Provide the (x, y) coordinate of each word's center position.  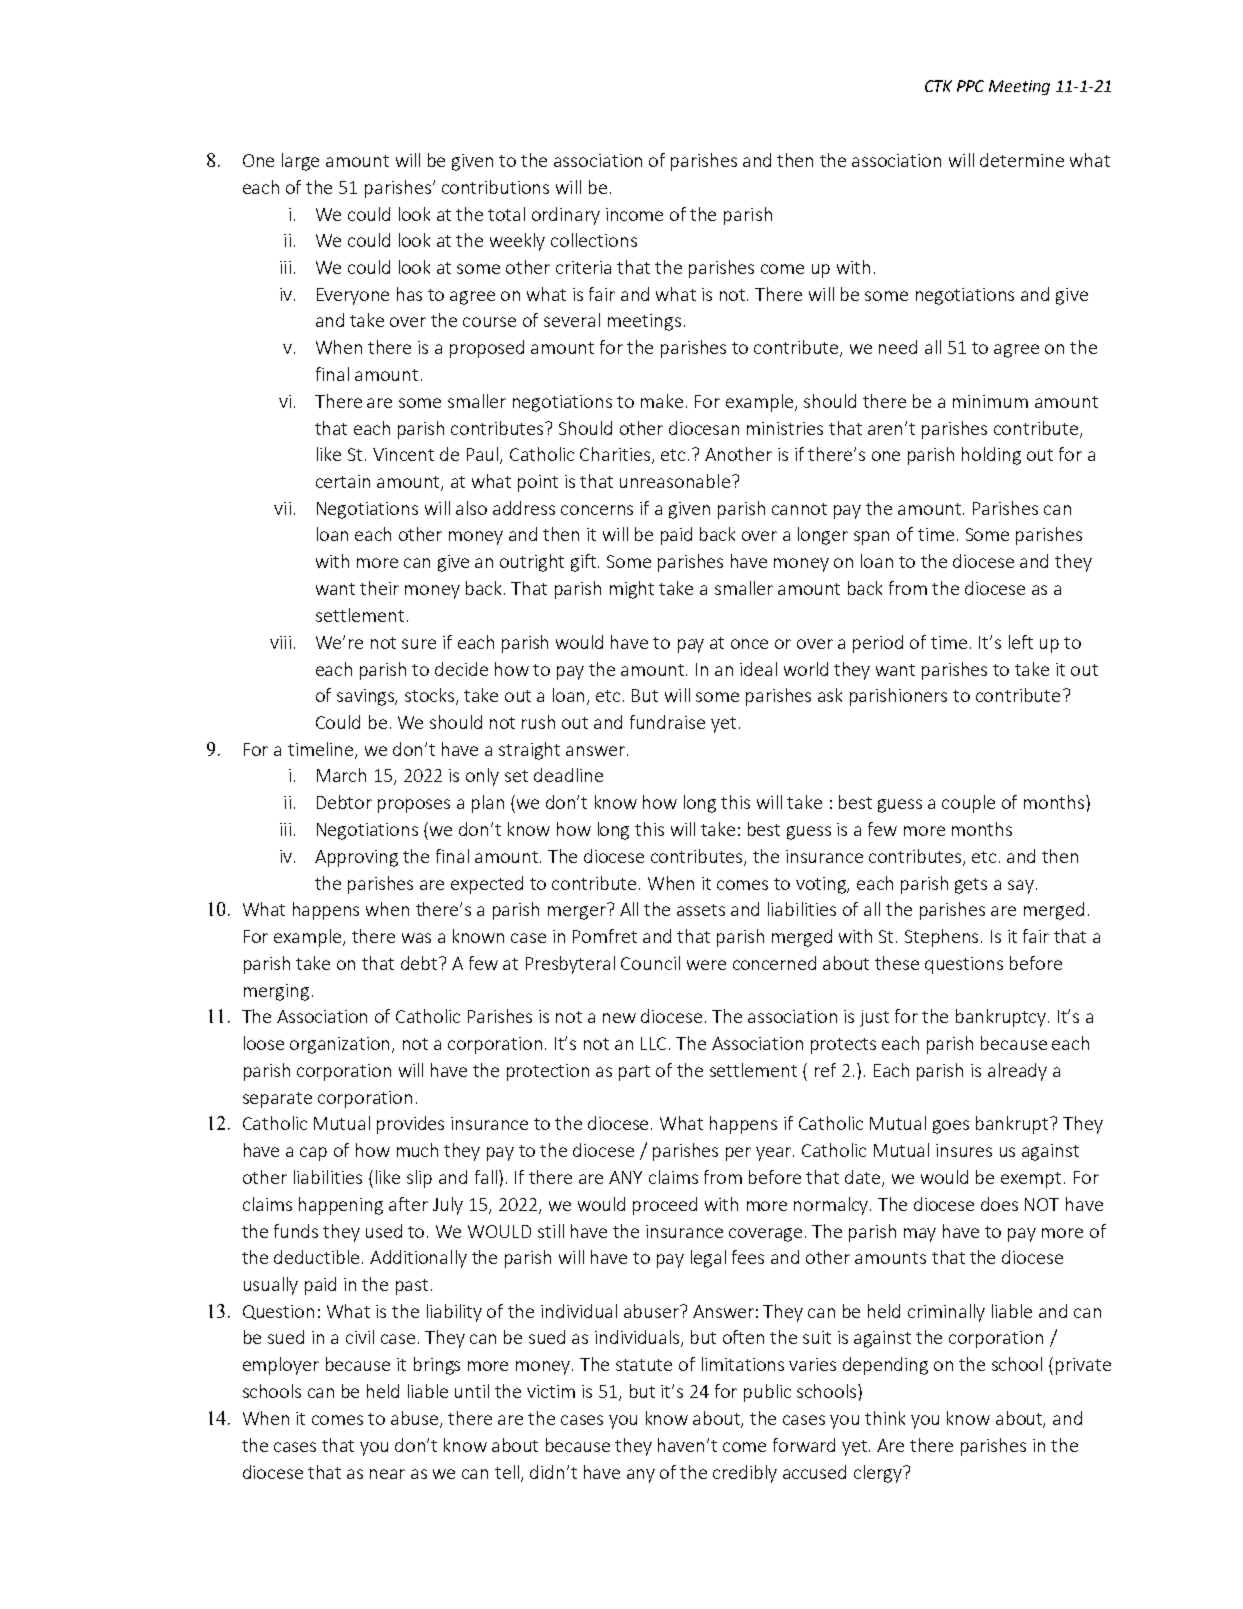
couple (968, 804)
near (387, 1474)
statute (644, 1365)
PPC (970, 86)
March (341, 775)
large (300, 162)
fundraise (667, 722)
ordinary (566, 216)
